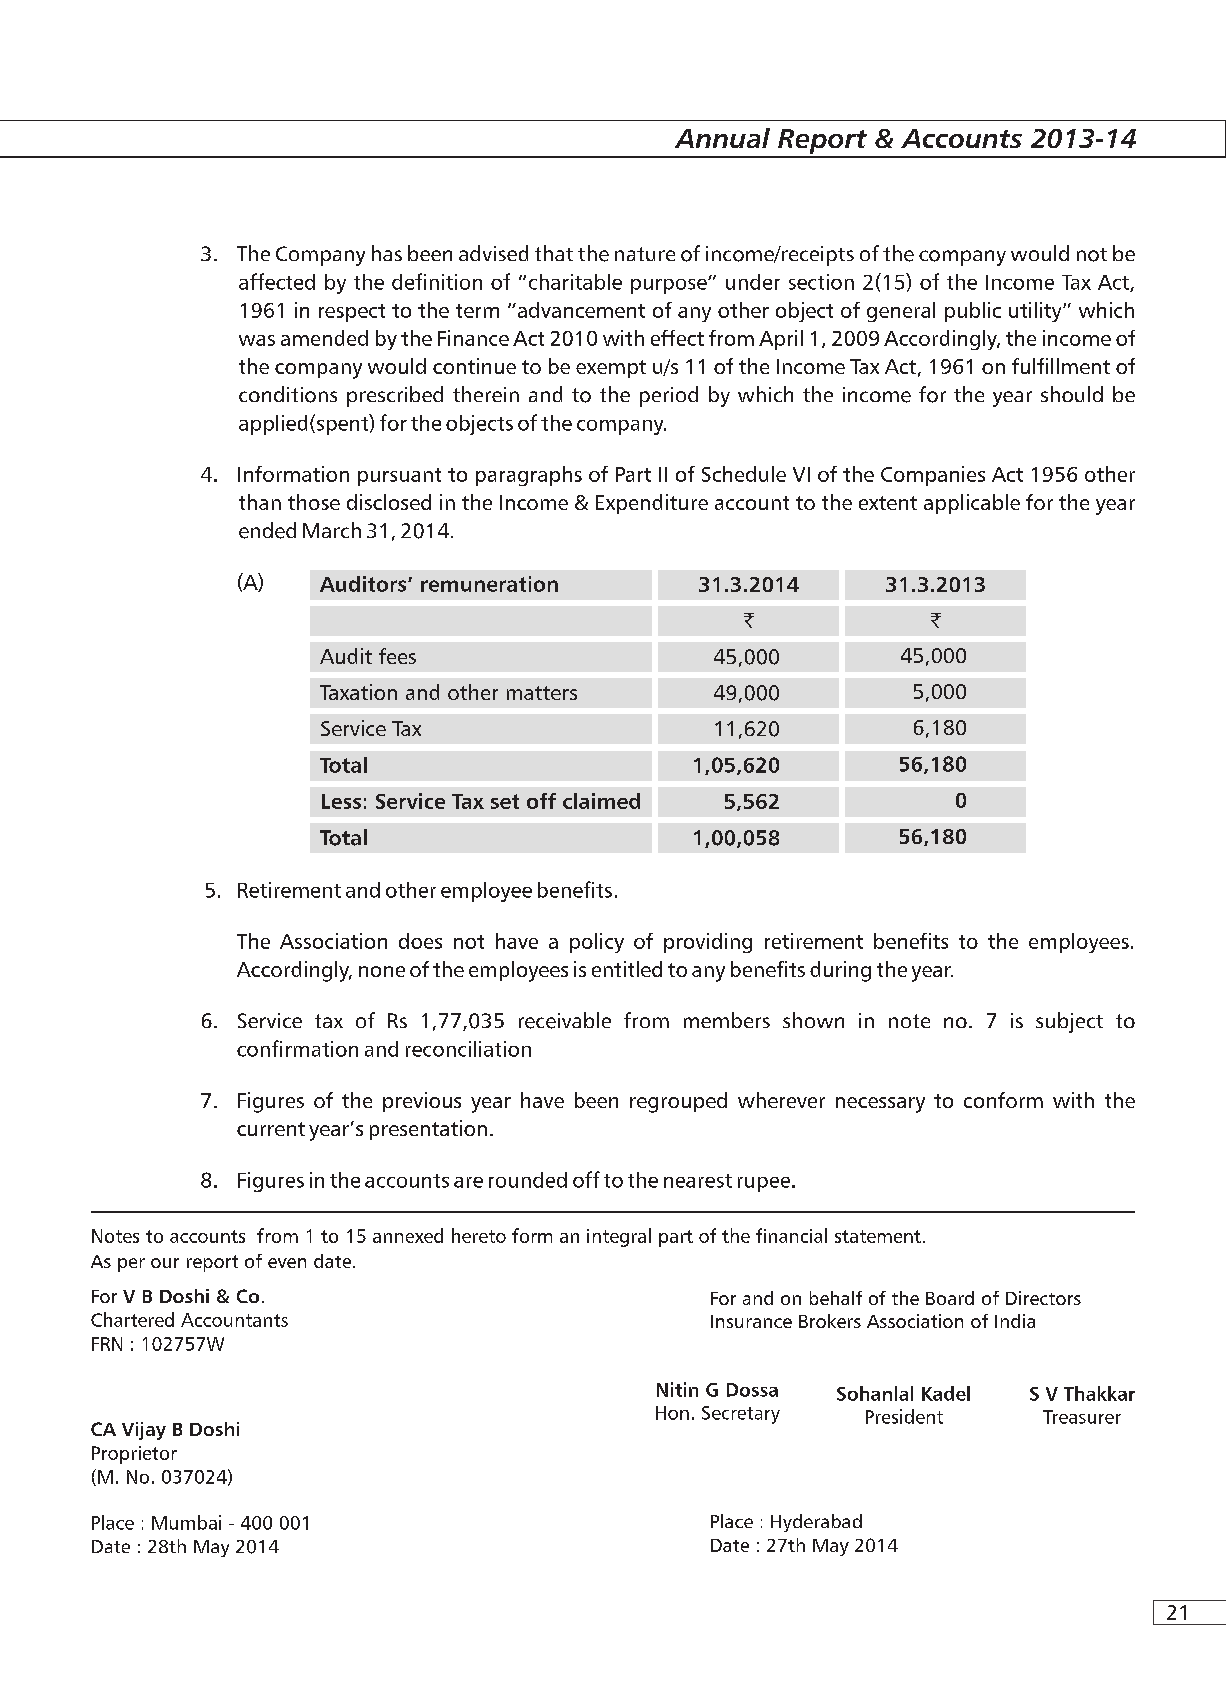  Describe the element at coordinates (645, 254) in the screenshot. I see `nature` at that location.
